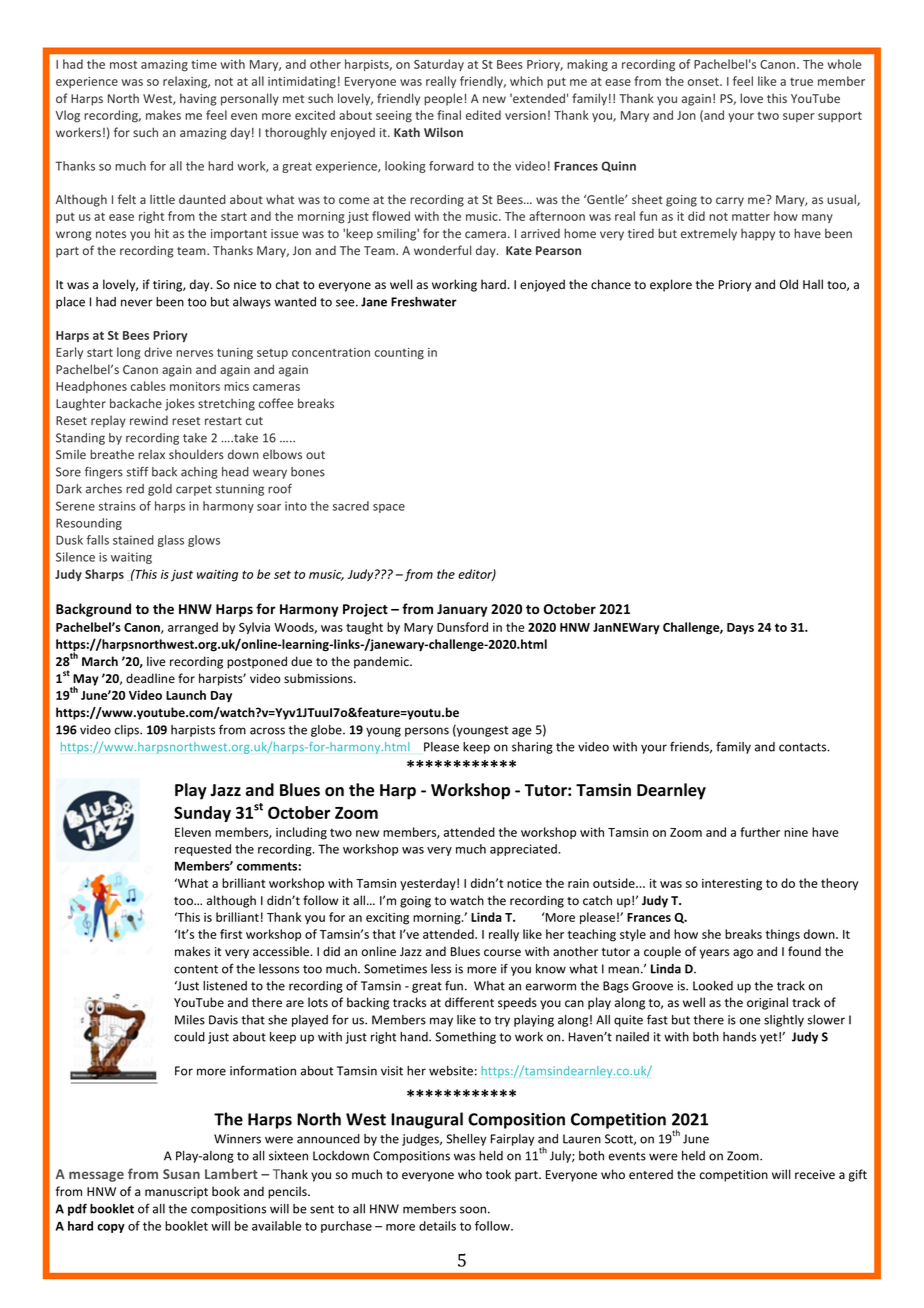 The image size is (924, 1308). Describe the element at coordinates (231, 934) in the screenshot. I see `first` at that location.
